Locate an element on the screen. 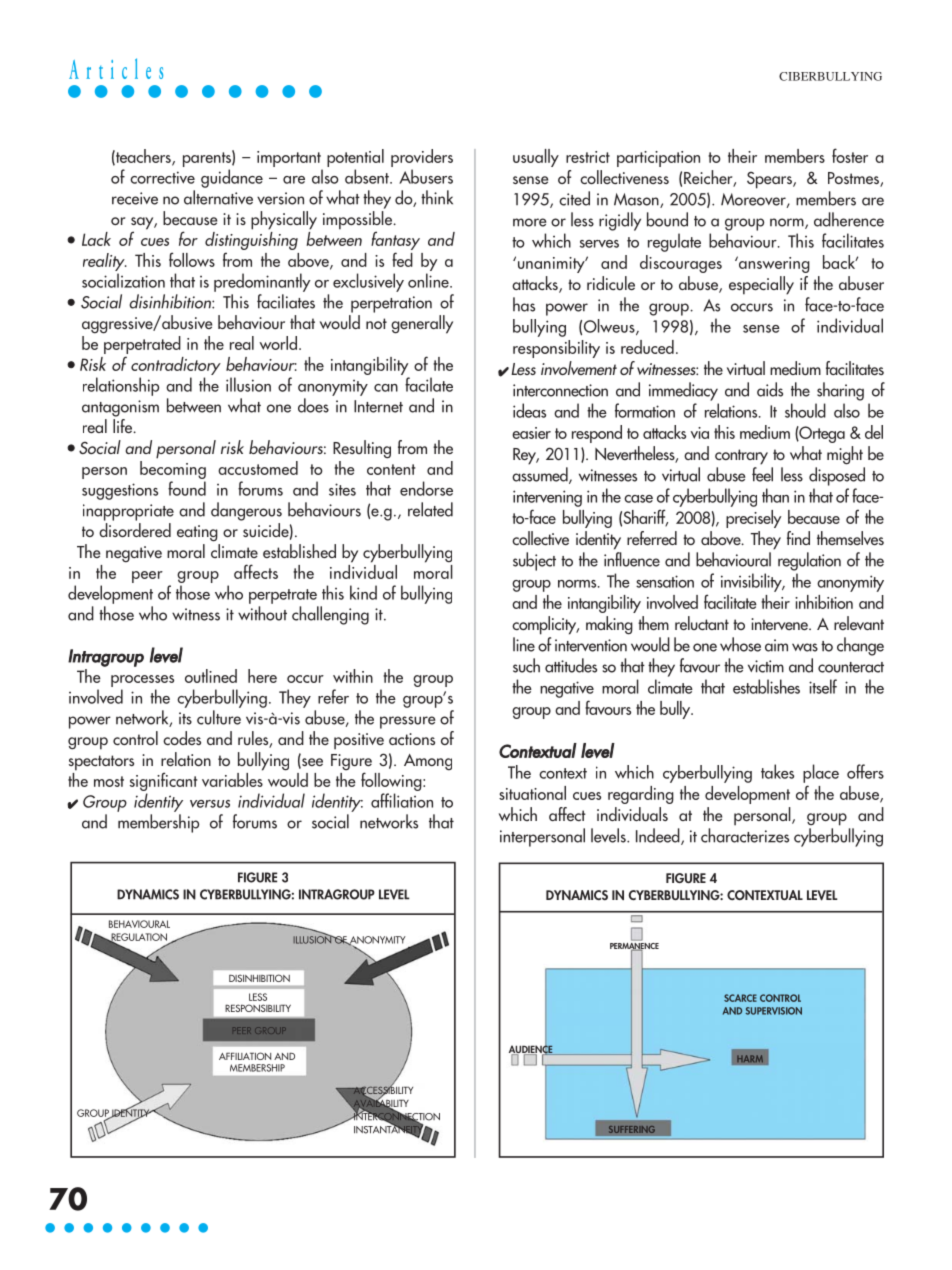 This screenshot has height=1270, width=952. Articles is located at coordinates (116, 68).
